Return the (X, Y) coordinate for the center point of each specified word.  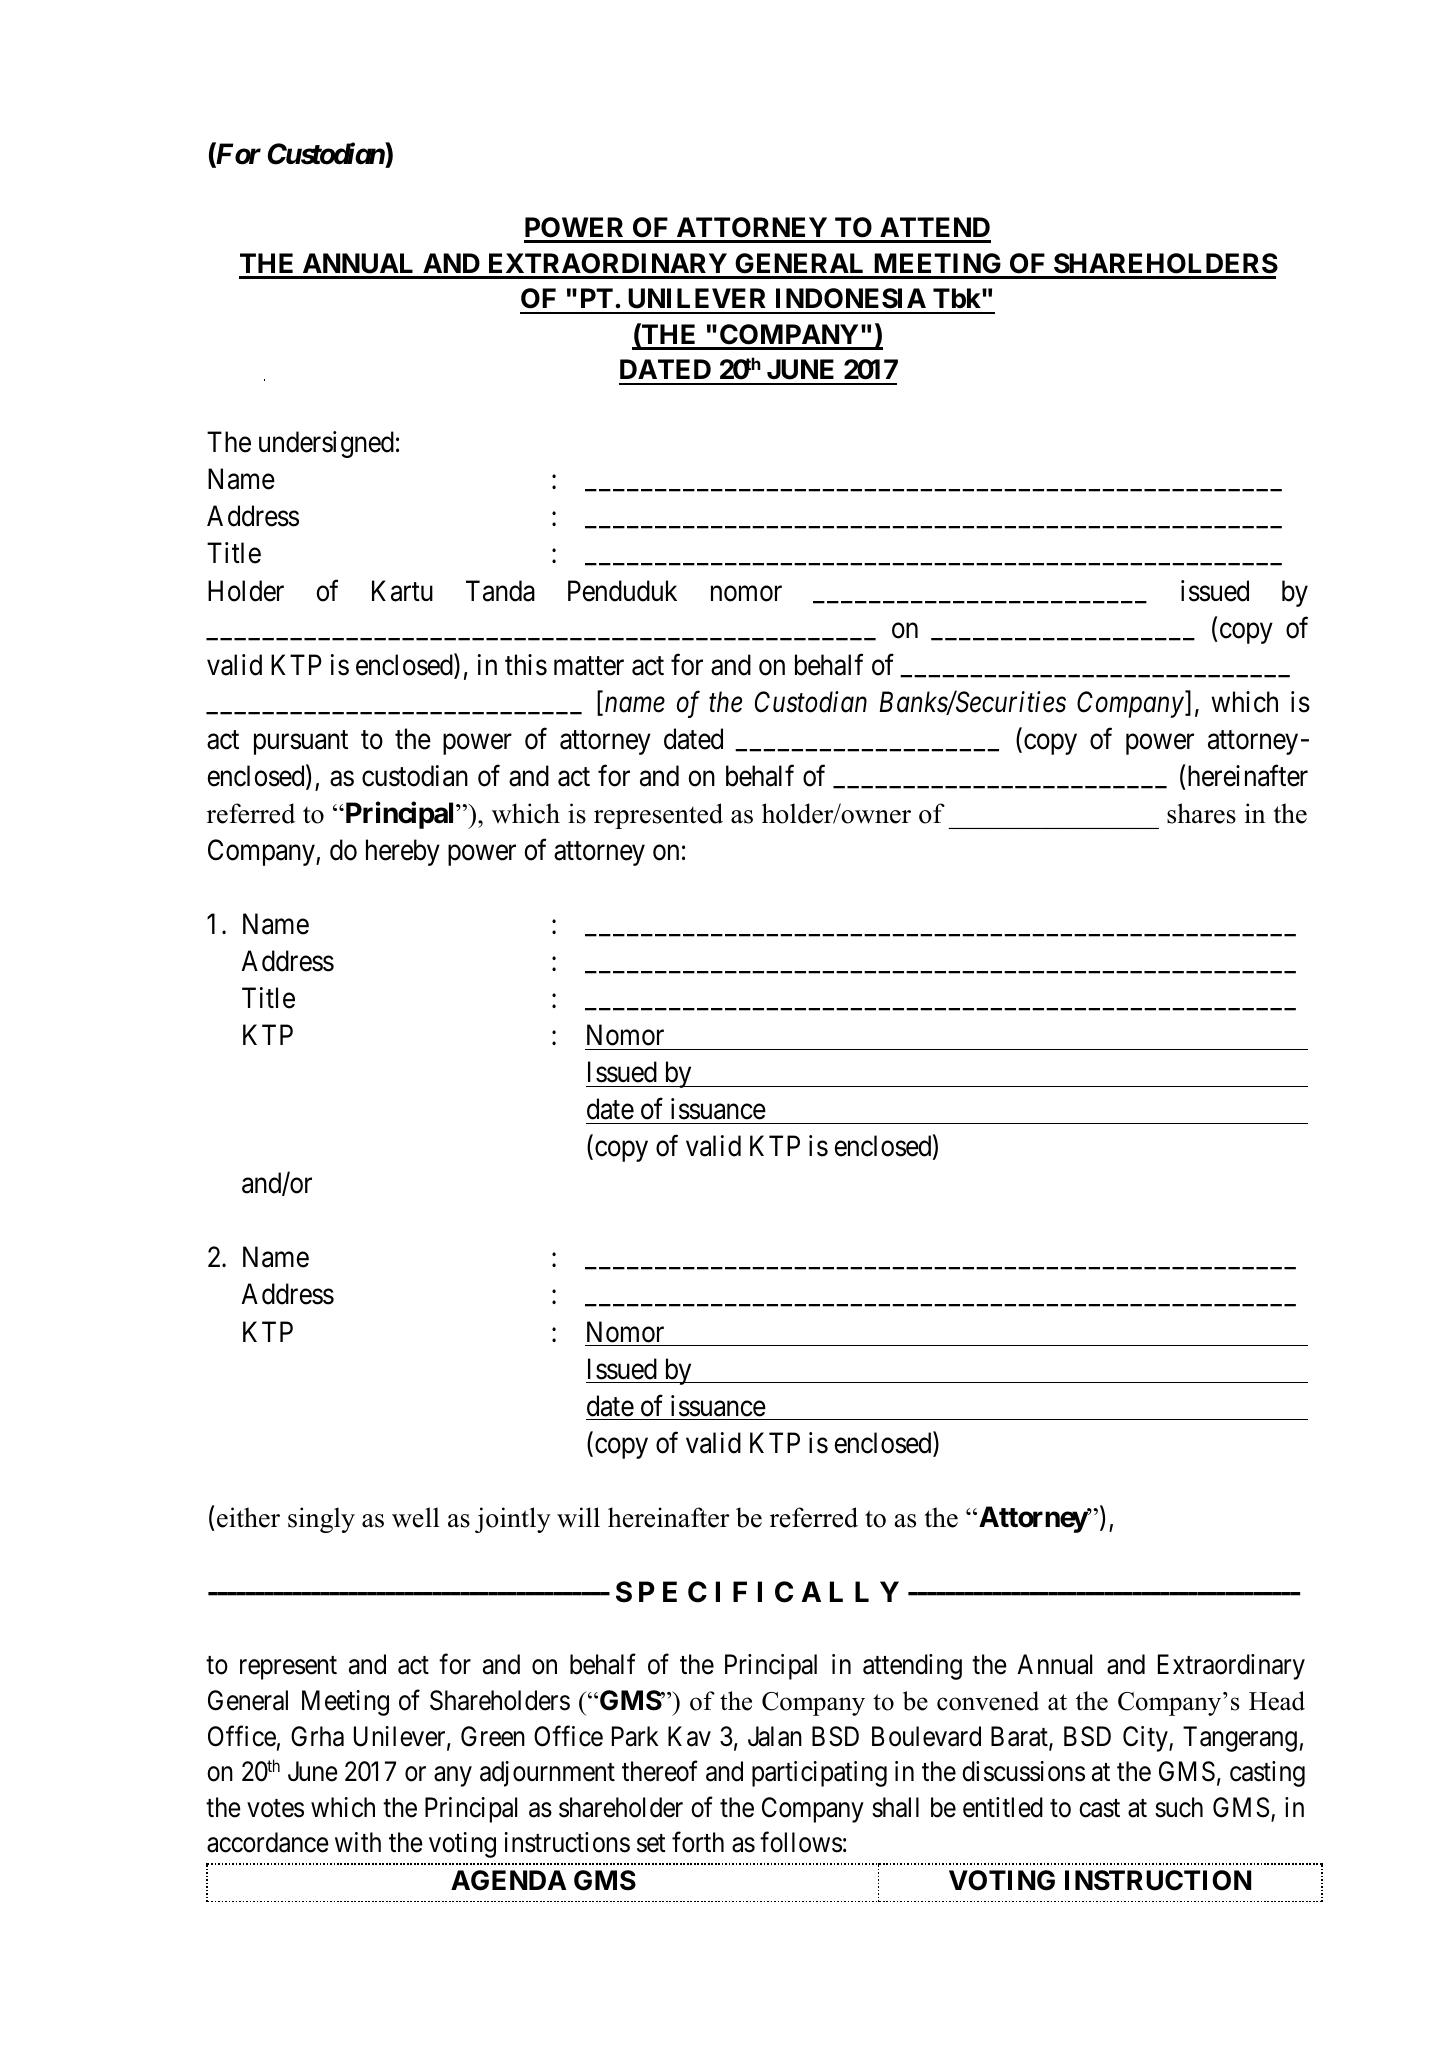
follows (801, 1842)
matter (589, 666)
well (416, 1517)
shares (1201, 813)
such (1179, 1807)
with (358, 1842)
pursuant (301, 742)
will (578, 1517)
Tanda (500, 591)
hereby (403, 852)
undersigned (326, 444)
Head (1277, 1701)
